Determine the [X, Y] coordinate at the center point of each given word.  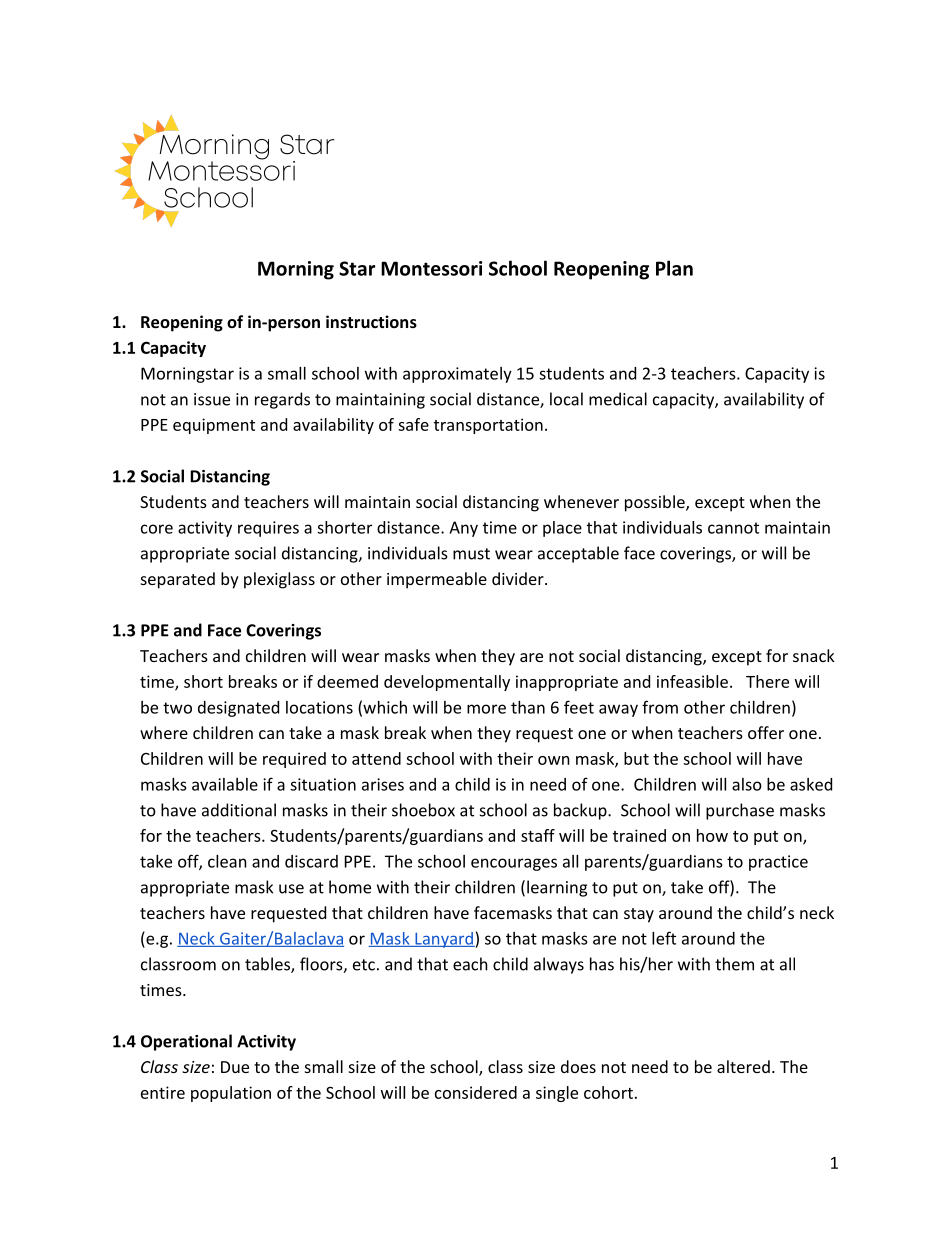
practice [778, 863]
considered [476, 1092]
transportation [488, 426]
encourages [514, 864]
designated [238, 709]
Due [235, 1067]
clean [227, 861]
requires [268, 529]
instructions [371, 321]
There [767, 681]
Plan [674, 268]
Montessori [431, 268]
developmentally [447, 683]
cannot [733, 528]
